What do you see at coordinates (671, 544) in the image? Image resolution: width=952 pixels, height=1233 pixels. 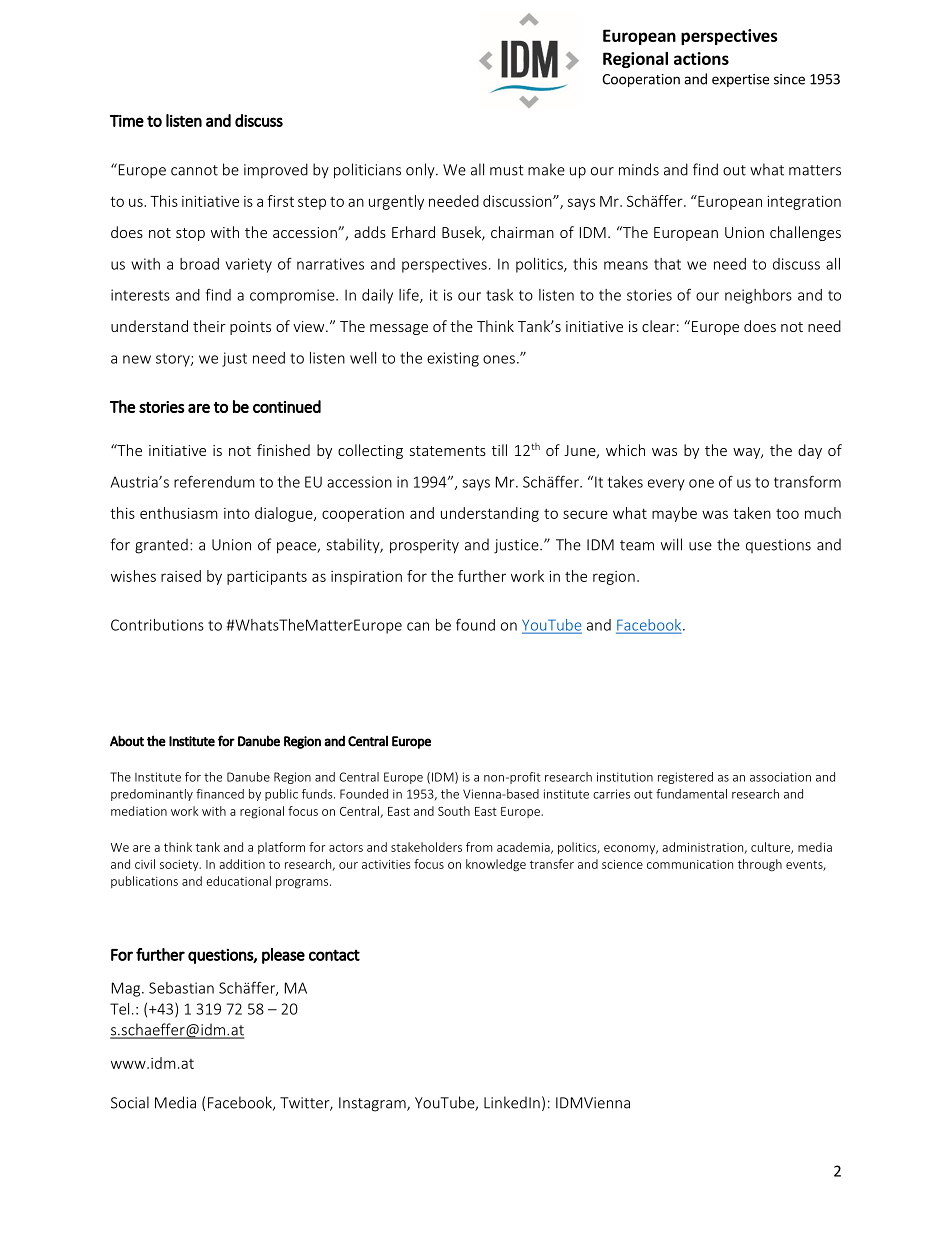 I see `will` at bounding box center [671, 544].
